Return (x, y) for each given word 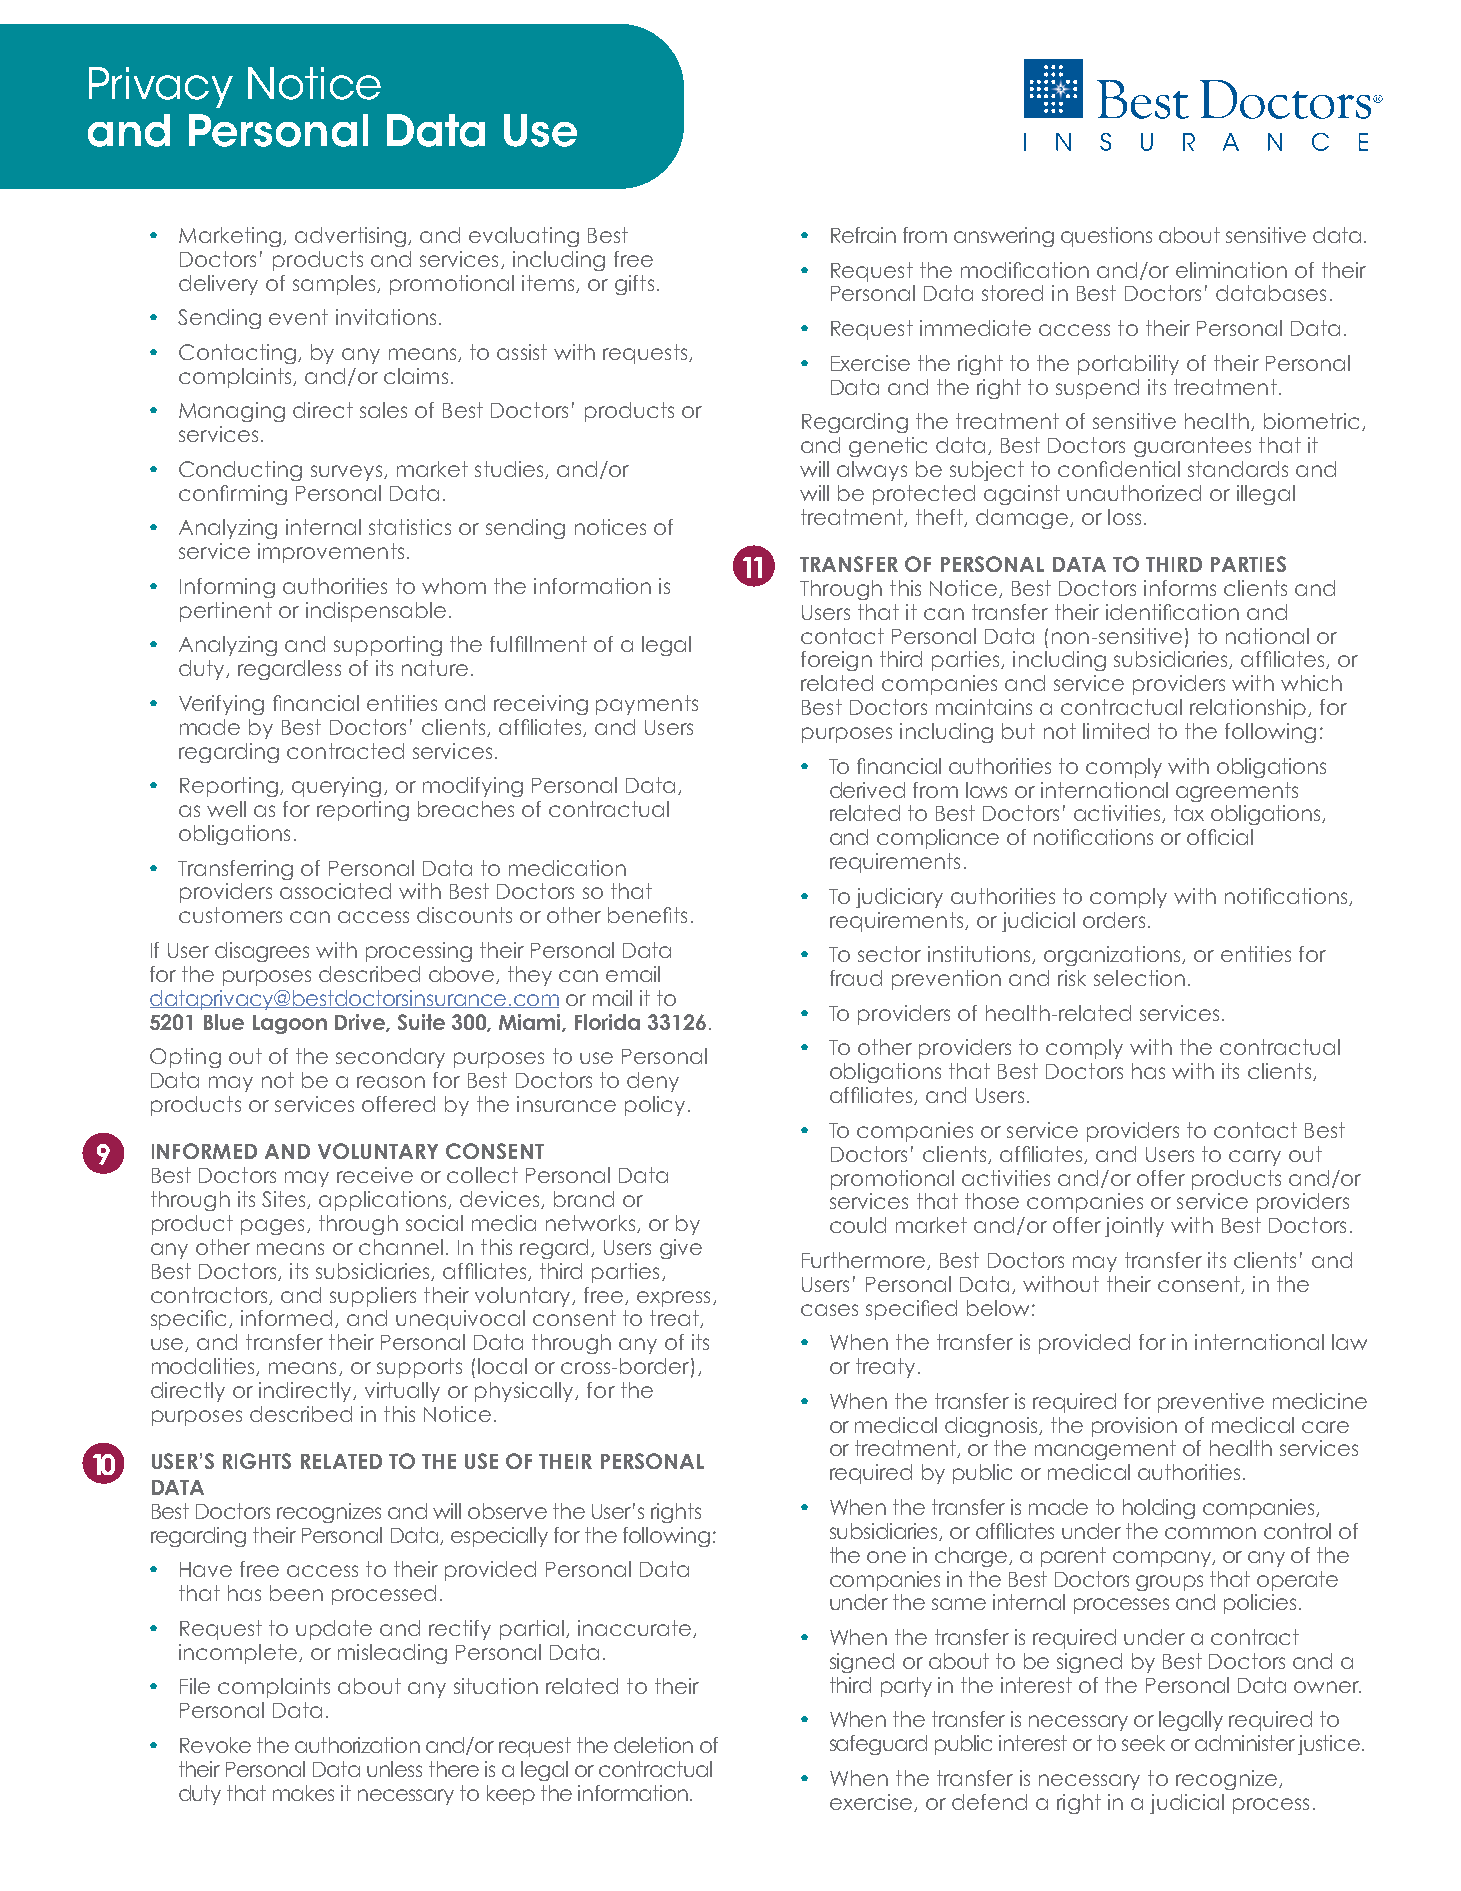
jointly (1134, 1227)
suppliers (373, 1297)
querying (336, 787)
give (681, 1249)
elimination (1231, 270)
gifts (634, 285)
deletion (653, 1745)
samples (335, 285)
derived (867, 790)
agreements (1237, 792)
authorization (357, 1745)
